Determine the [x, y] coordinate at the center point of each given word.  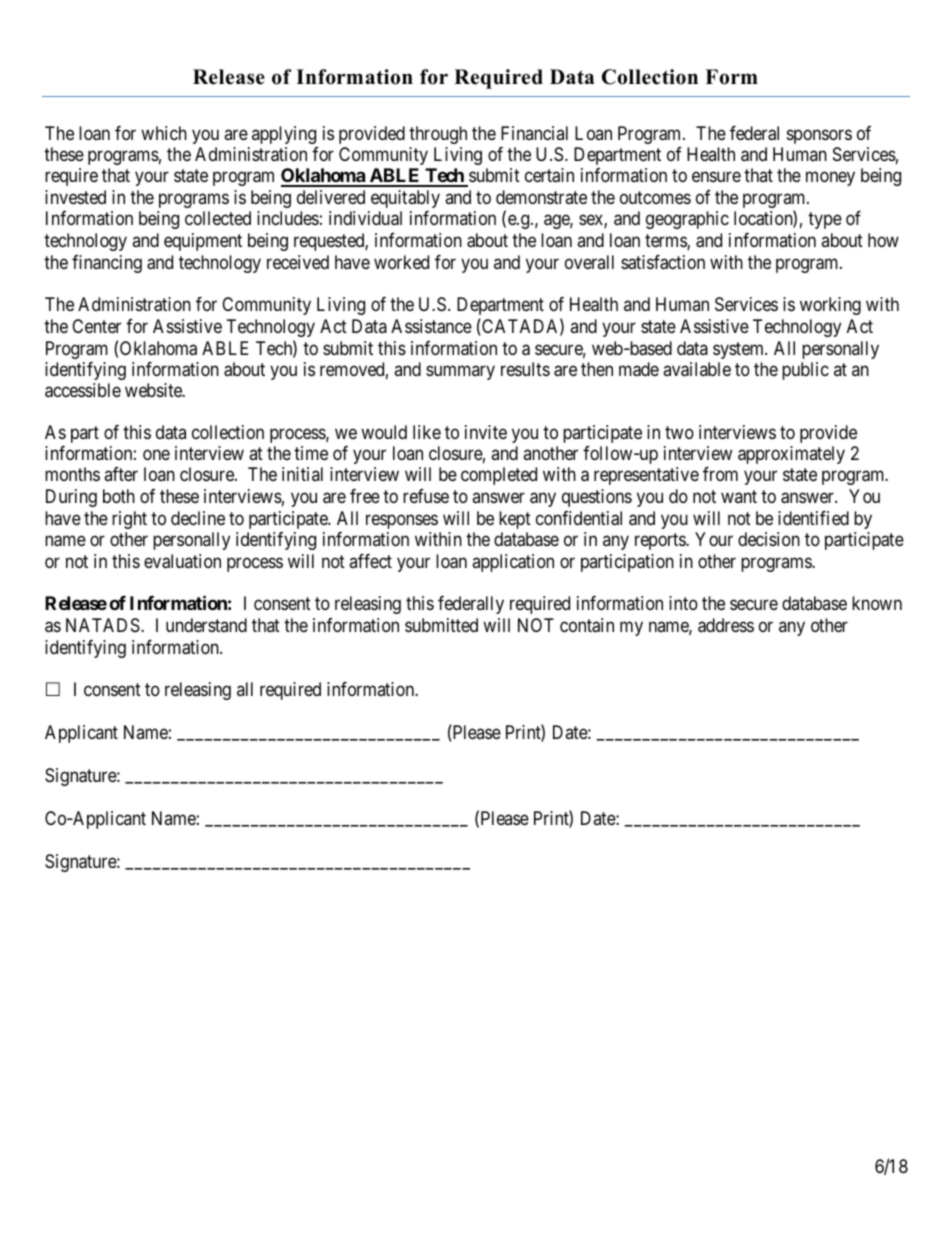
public [805, 371]
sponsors [819, 136]
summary [460, 372]
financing [107, 264]
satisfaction [663, 262]
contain [587, 625]
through [438, 135]
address [726, 625]
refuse [426, 496]
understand [206, 625]
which [164, 133]
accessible [83, 390]
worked [401, 262]
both [119, 496]
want [739, 496]
